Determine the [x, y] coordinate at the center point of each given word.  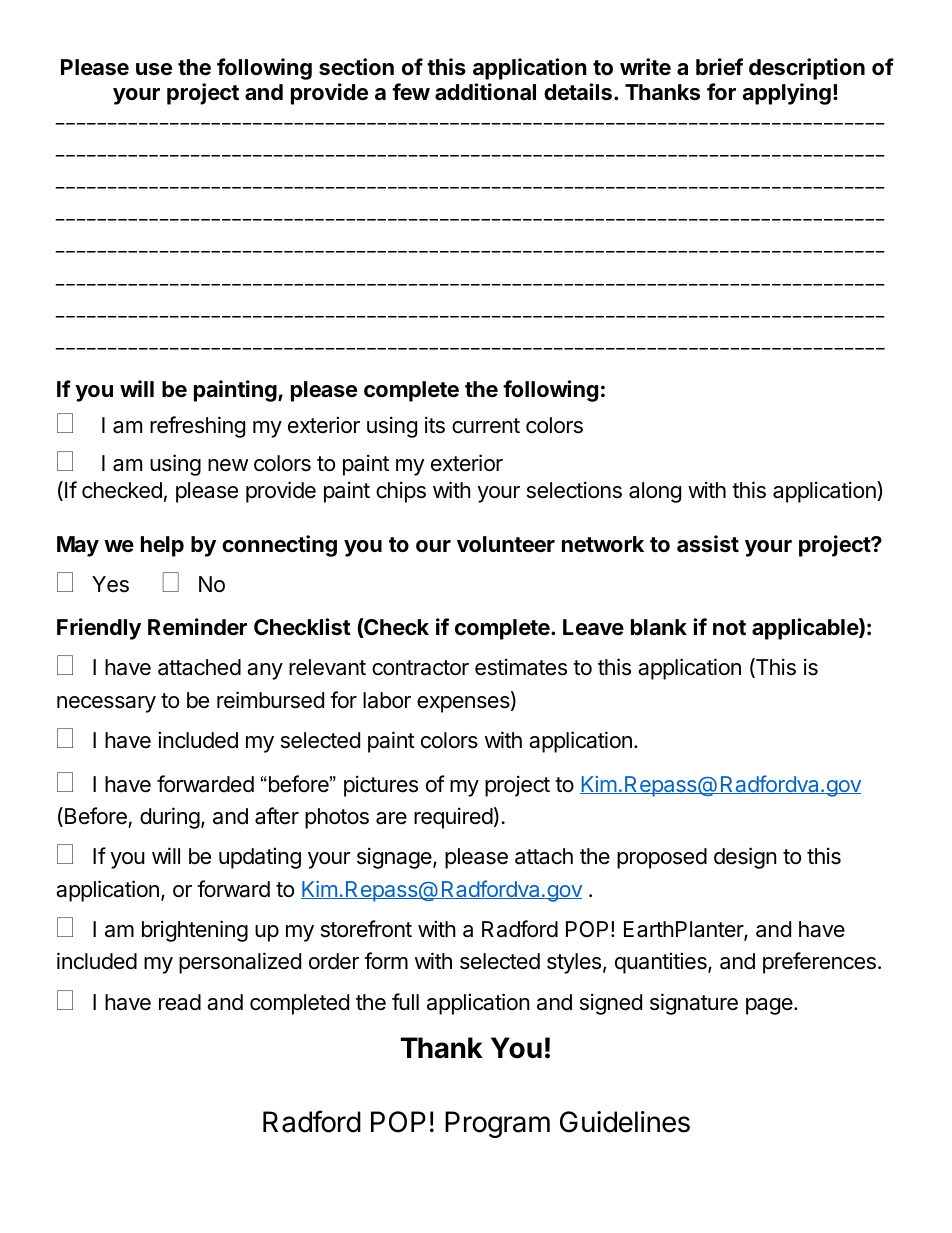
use [154, 69]
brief [719, 67]
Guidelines [625, 1122]
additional [485, 92]
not [729, 627]
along [655, 492]
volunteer [506, 544]
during [170, 818]
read [180, 1002]
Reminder [197, 627]
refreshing [197, 427]
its [435, 425]
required [453, 818]
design [745, 858]
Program [497, 1124]
